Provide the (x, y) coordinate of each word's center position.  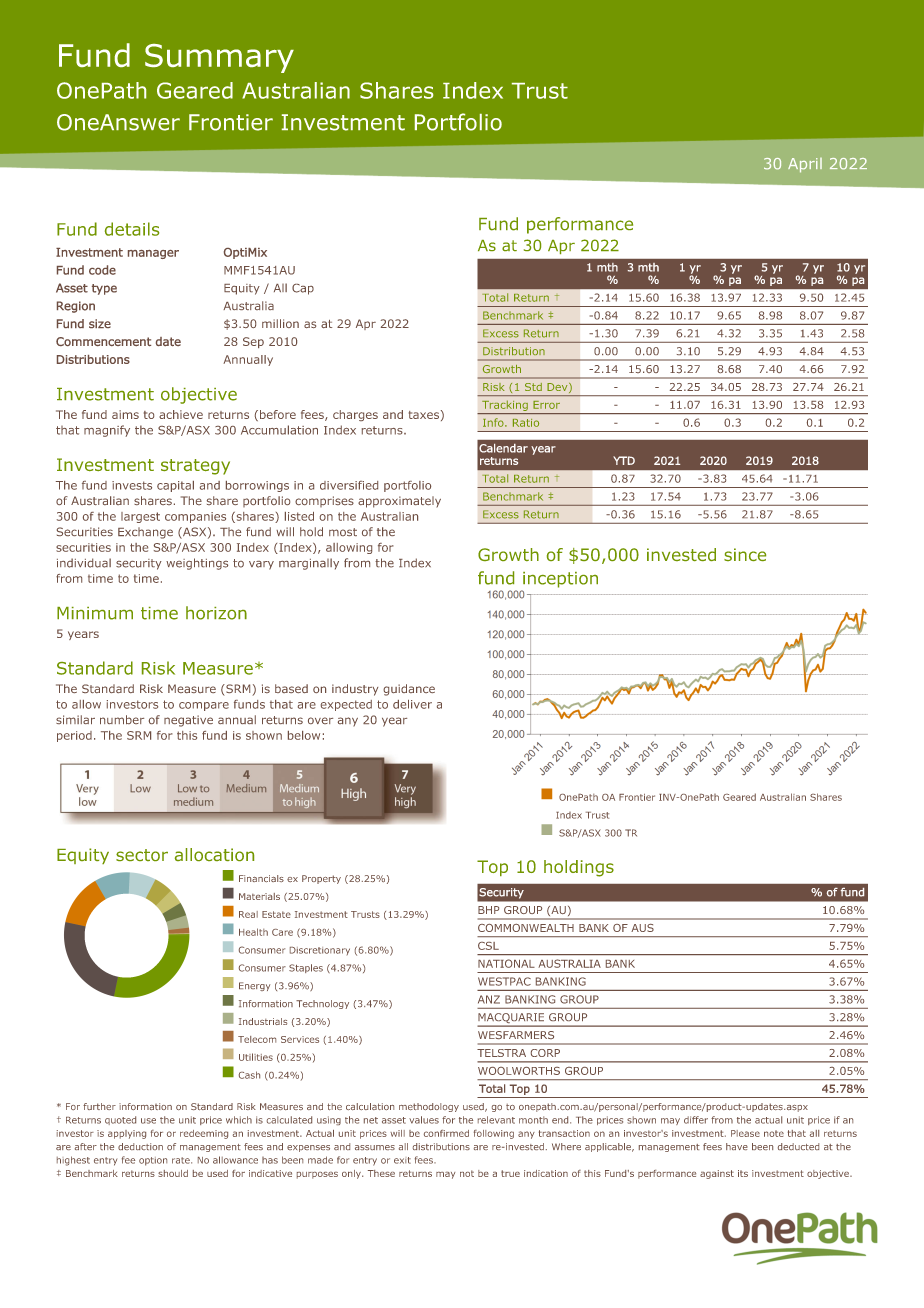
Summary (219, 58)
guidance (409, 690)
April (805, 165)
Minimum (95, 613)
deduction (140, 1146)
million (280, 323)
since (745, 554)
